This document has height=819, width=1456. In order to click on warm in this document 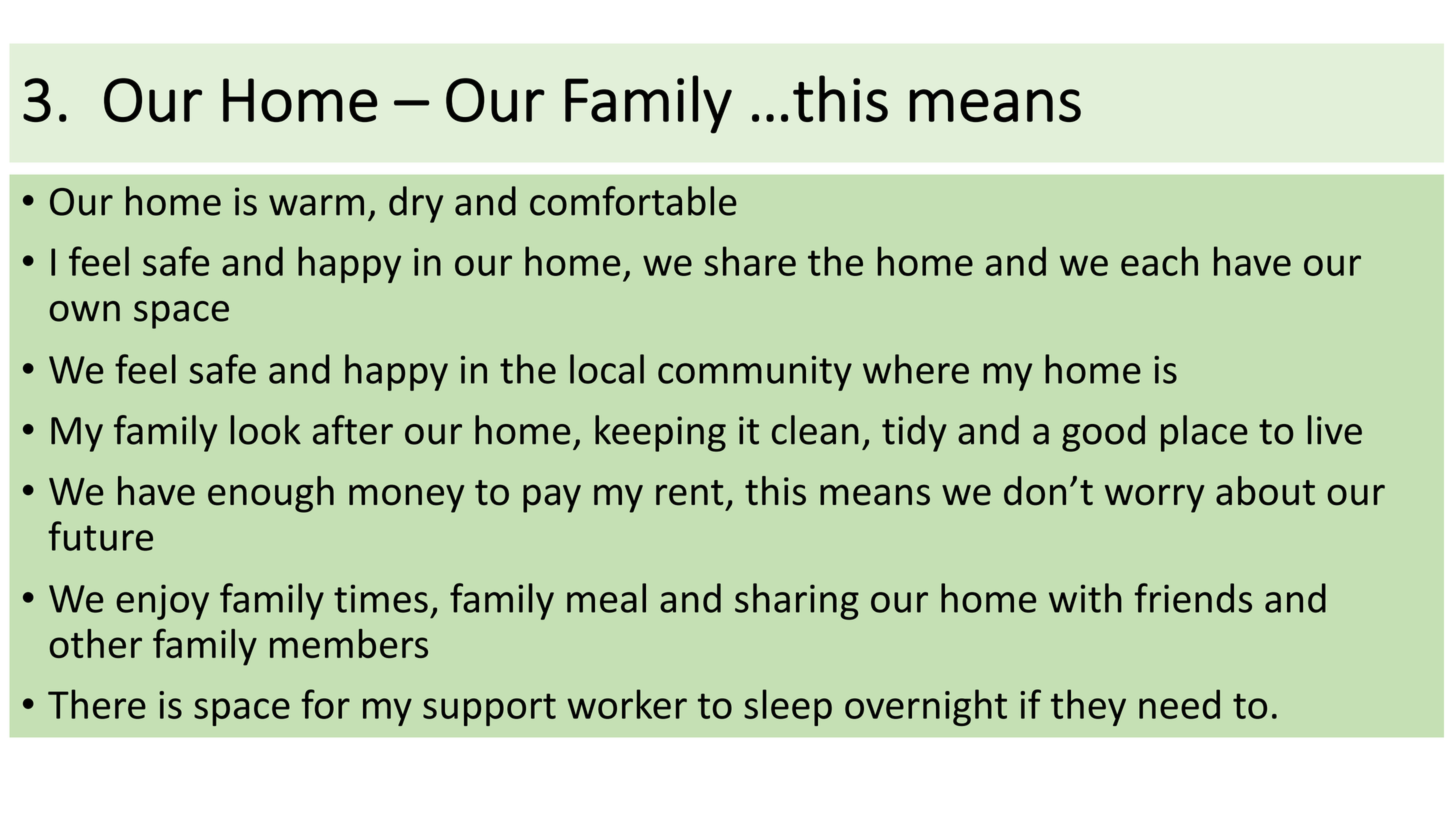, I will do `click(316, 205)`.
